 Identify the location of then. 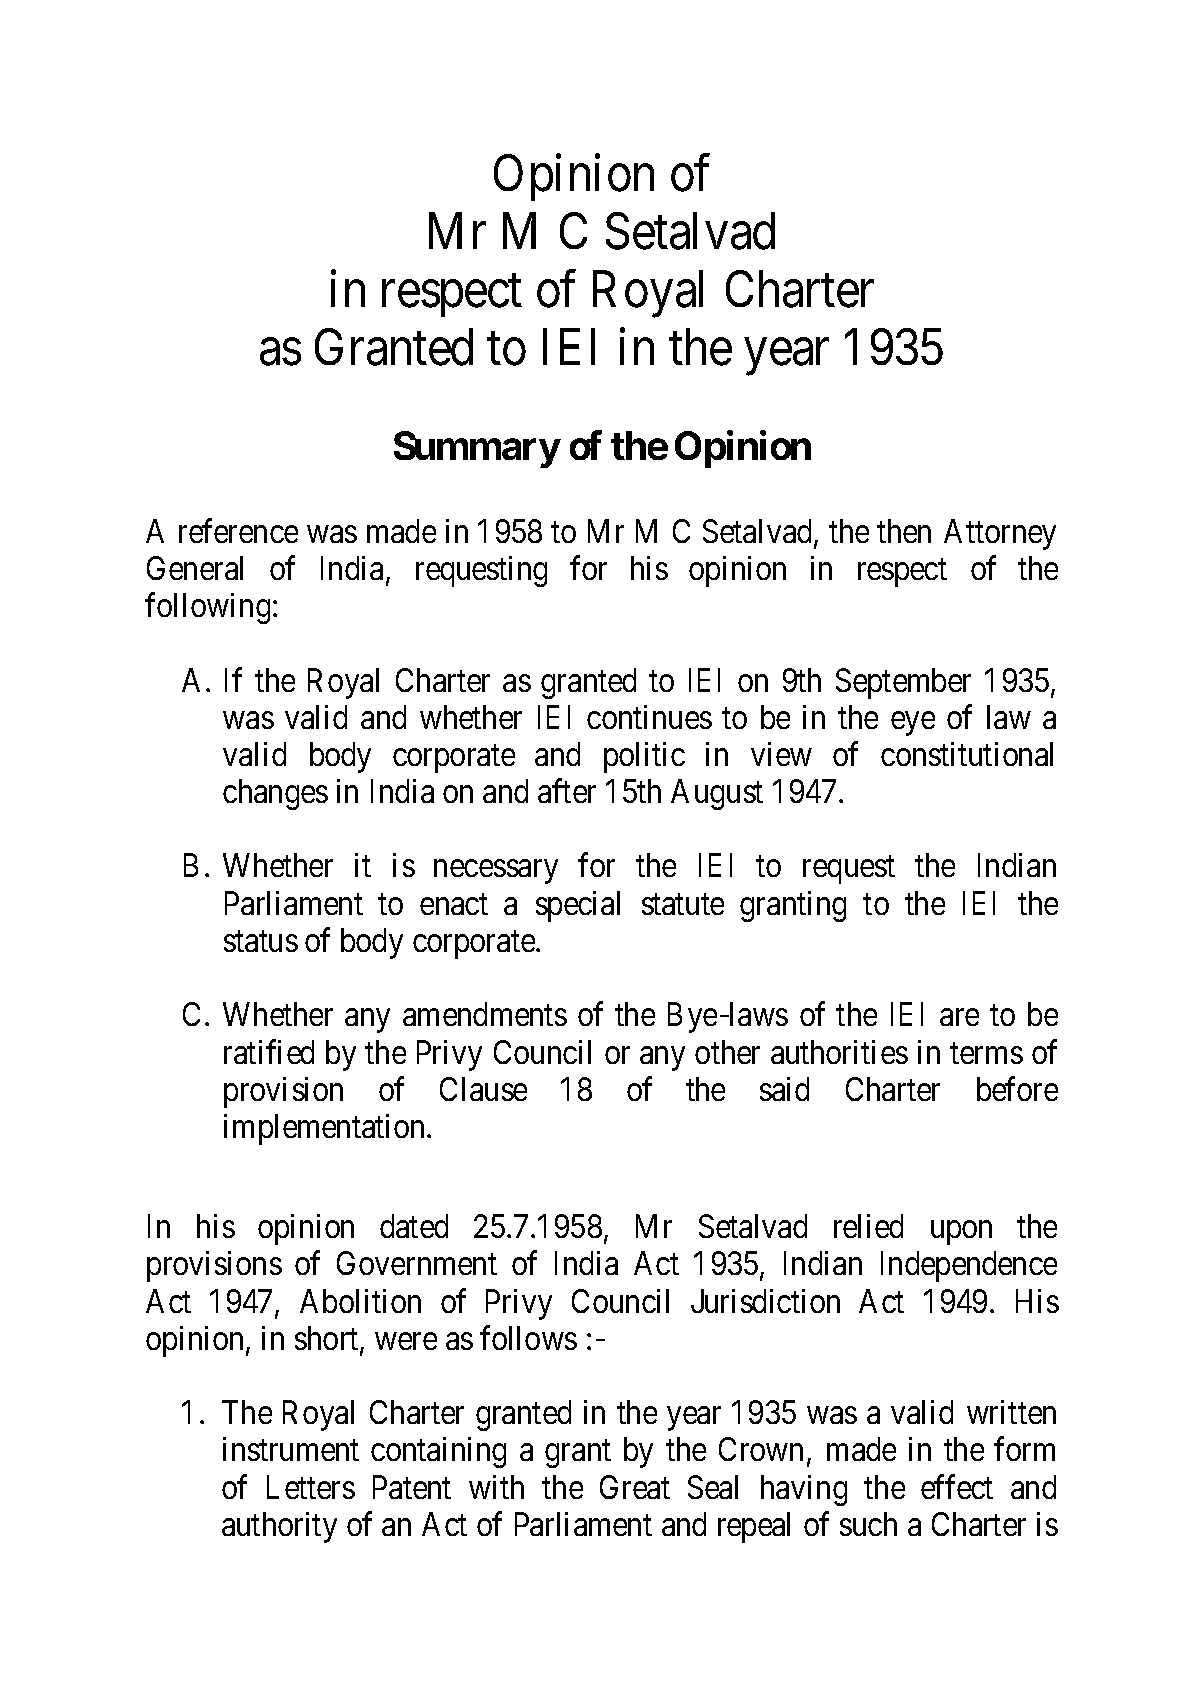
(904, 531).
